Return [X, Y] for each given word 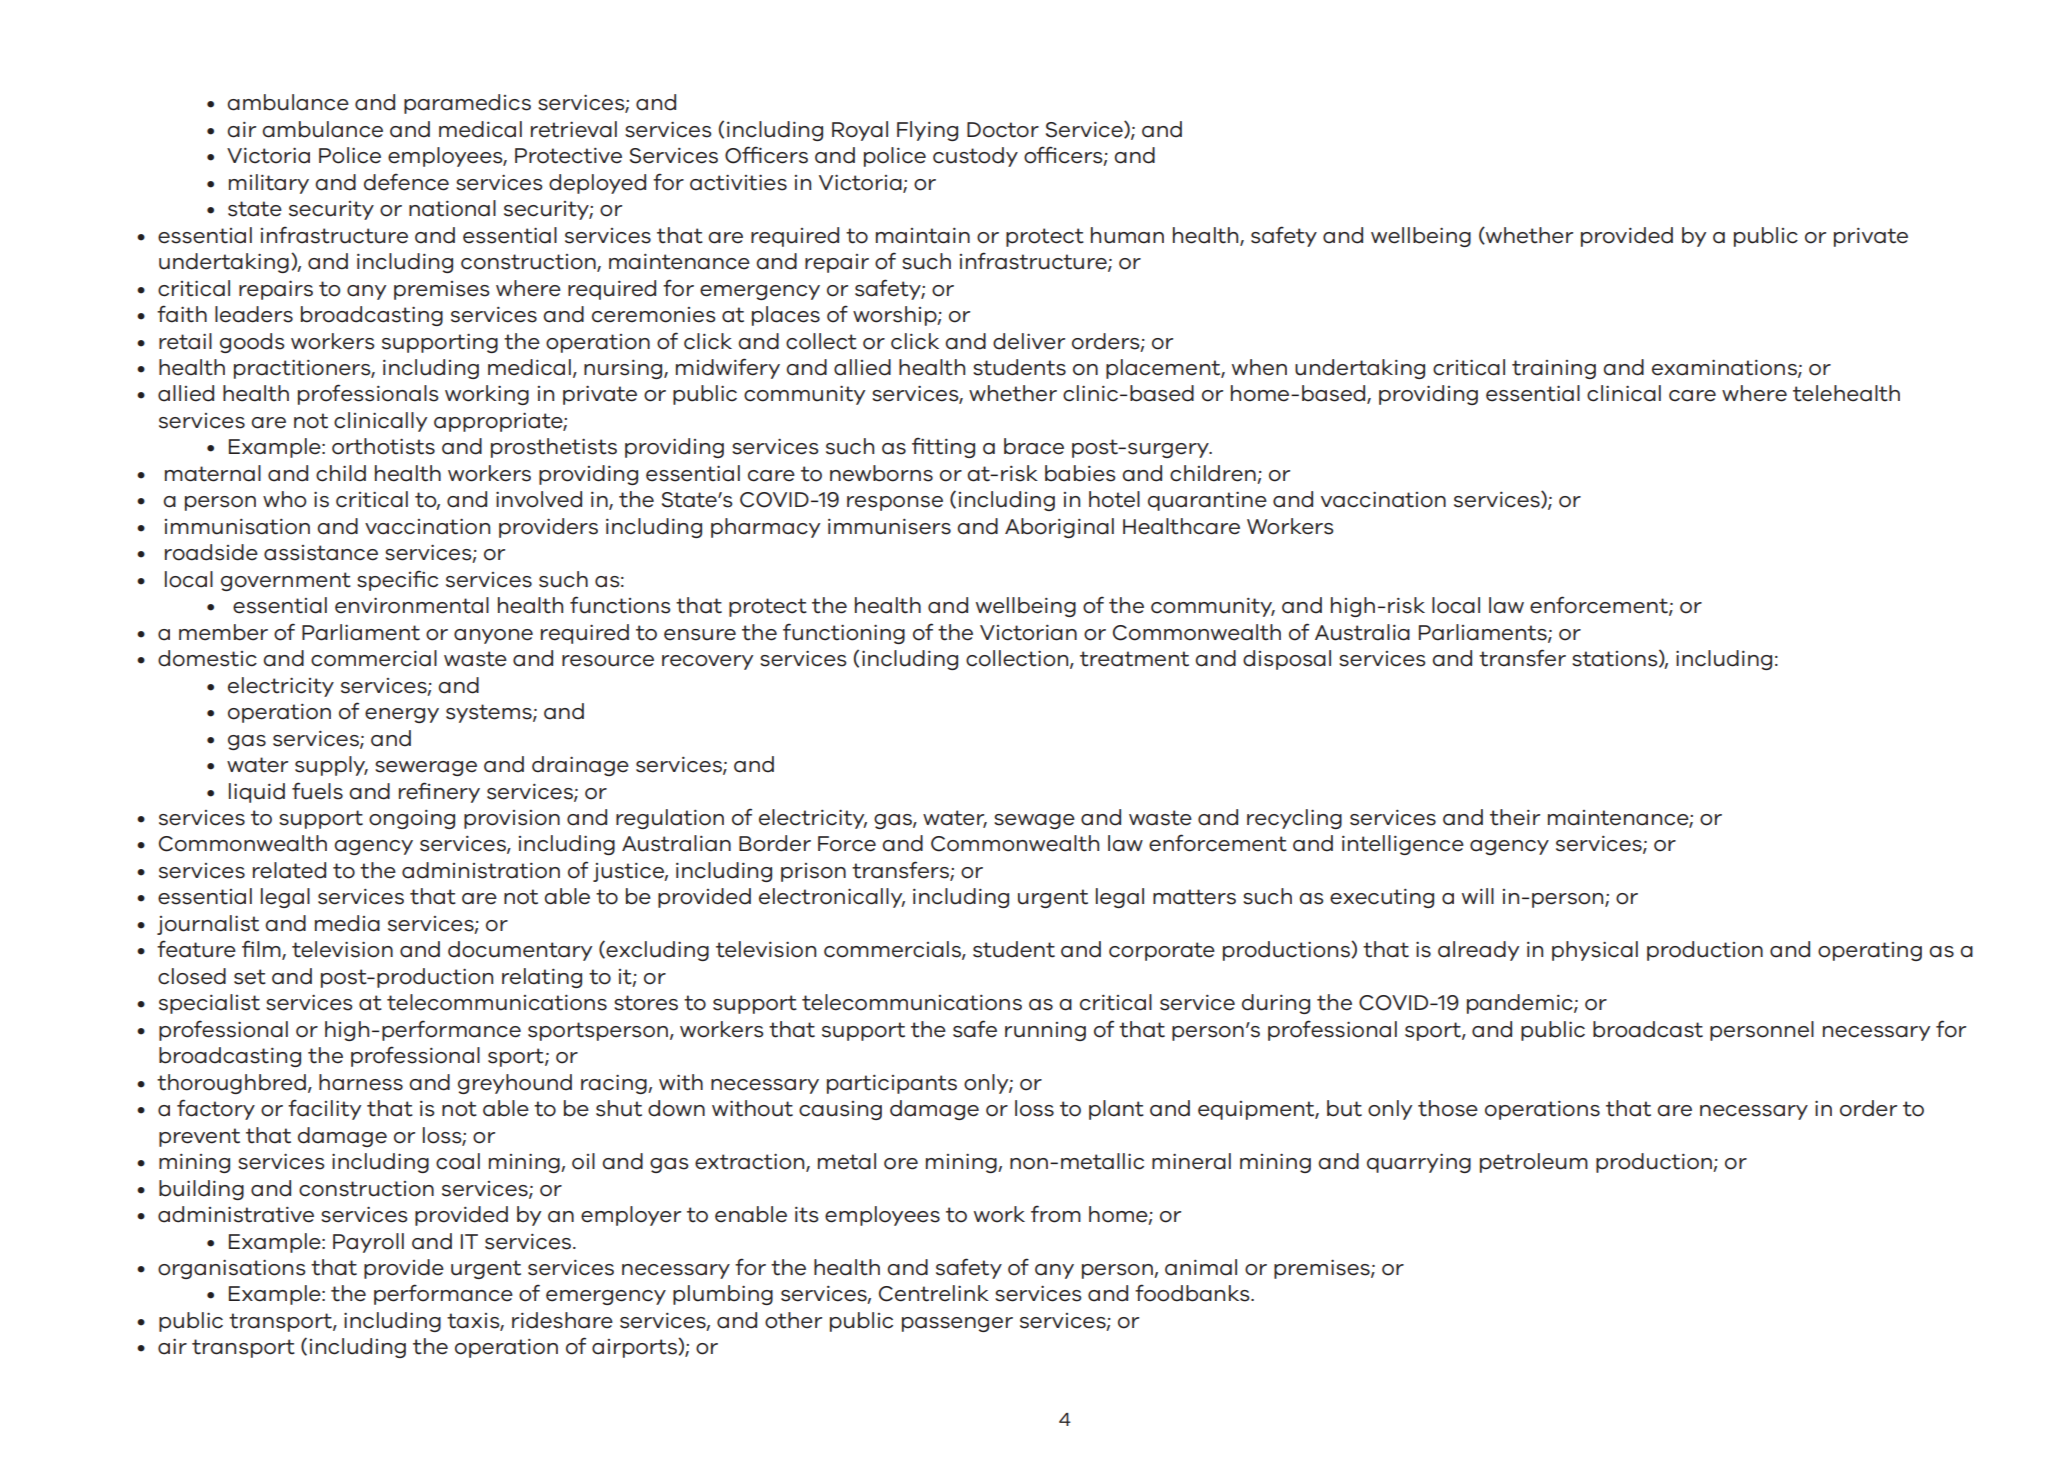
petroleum [1534, 1163]
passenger [957, 1324]
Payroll [368, 1243]
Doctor [1003, 130]
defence [406, 182]
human [1127, 235]
